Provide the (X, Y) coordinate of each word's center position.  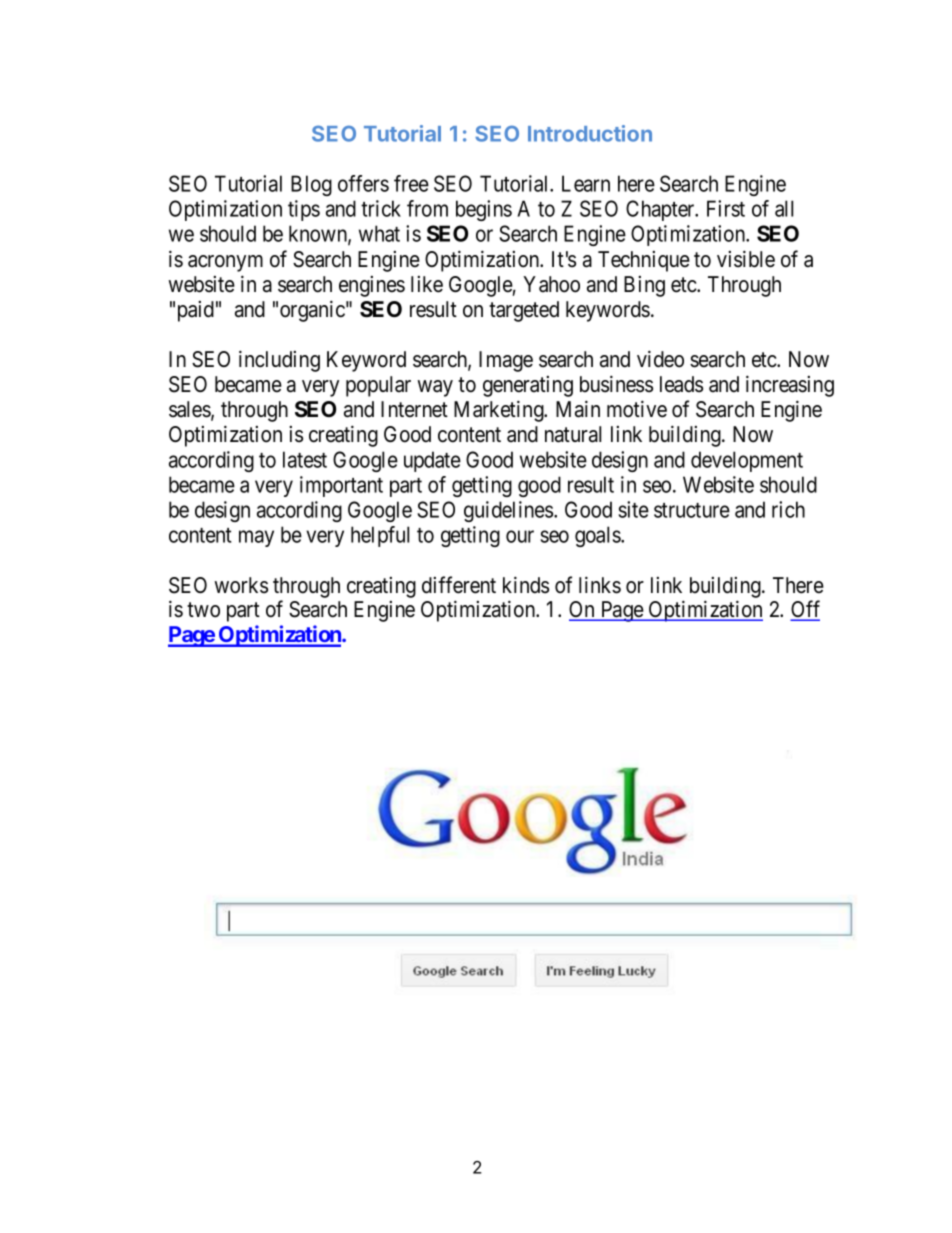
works (241, 585)
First (726, 208)
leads (681, 384)
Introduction (590, 133)
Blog (311, 185)
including (279, 361)
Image (506, 361)
